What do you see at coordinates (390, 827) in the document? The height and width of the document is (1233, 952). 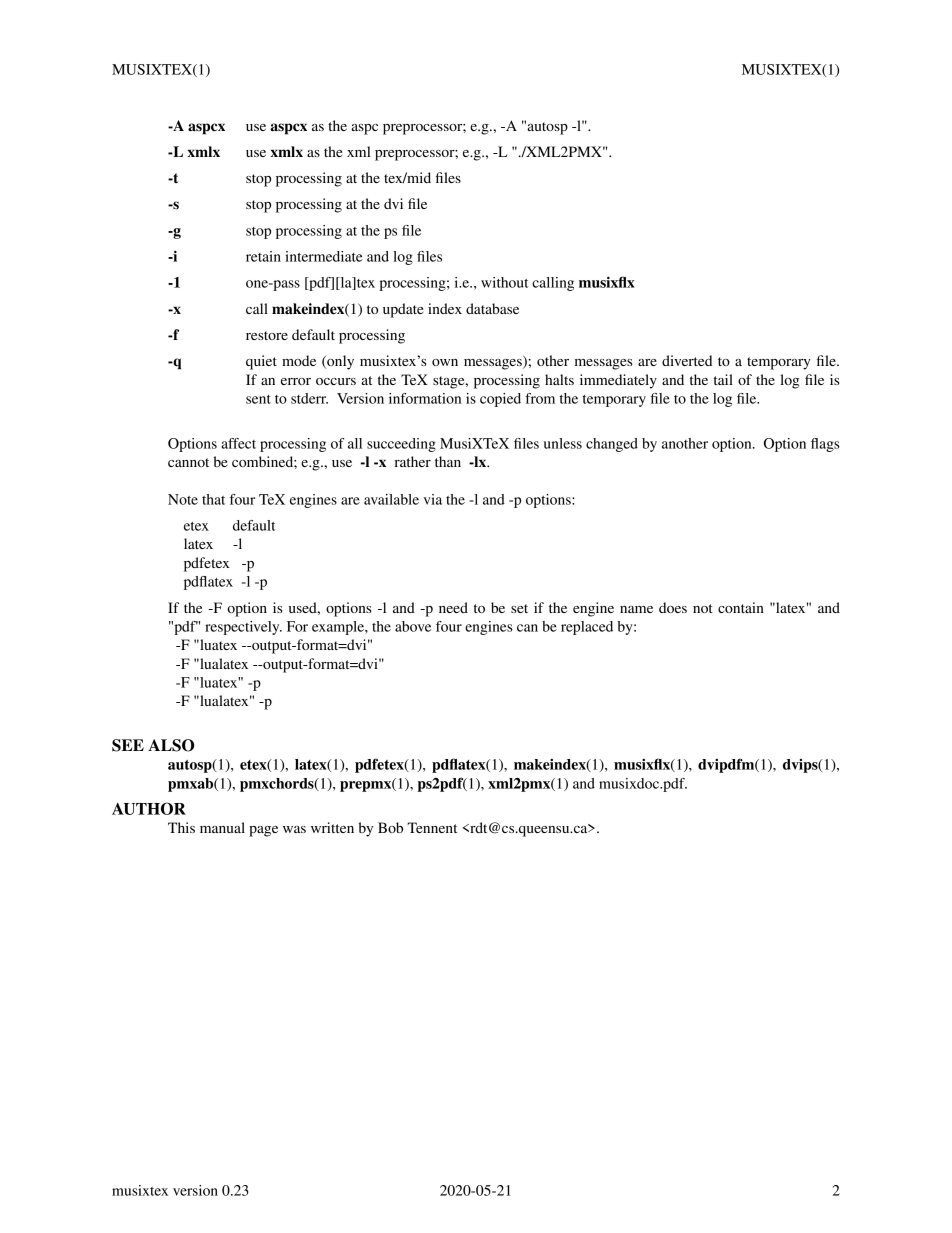 I see `Bob` at bounding box center [390, 827].
